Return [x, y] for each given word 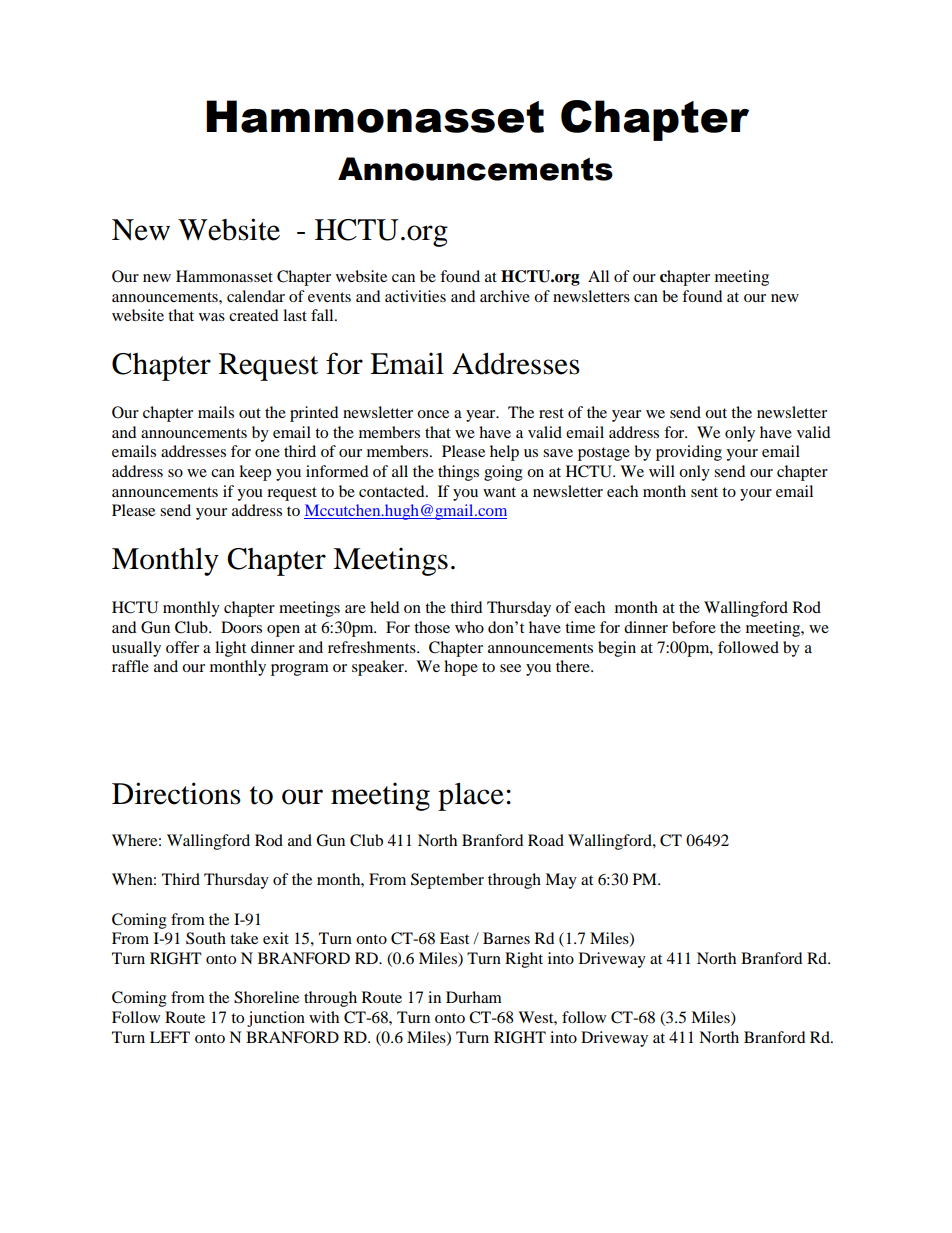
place [471, 797]
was [212, 317]
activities [415, 296]
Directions [176, 793]
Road [546, 840]
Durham [474, 997]
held [384, 607]
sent [704, 492]
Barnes [506, 938]
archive [505, 296]
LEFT [170, 1037]
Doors [241, 627]
